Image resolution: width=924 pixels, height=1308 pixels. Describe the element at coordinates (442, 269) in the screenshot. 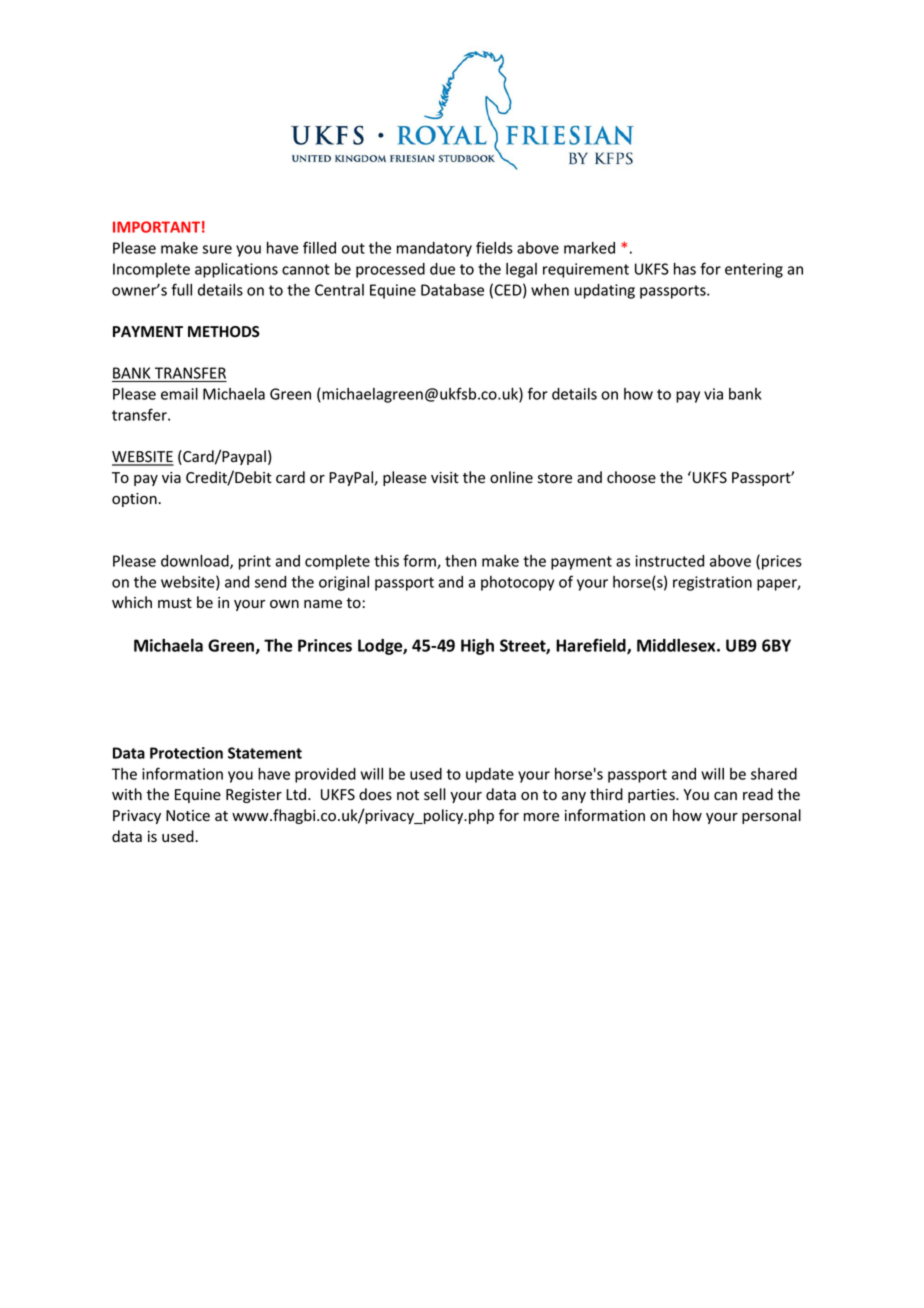

I see `due` at that location.
